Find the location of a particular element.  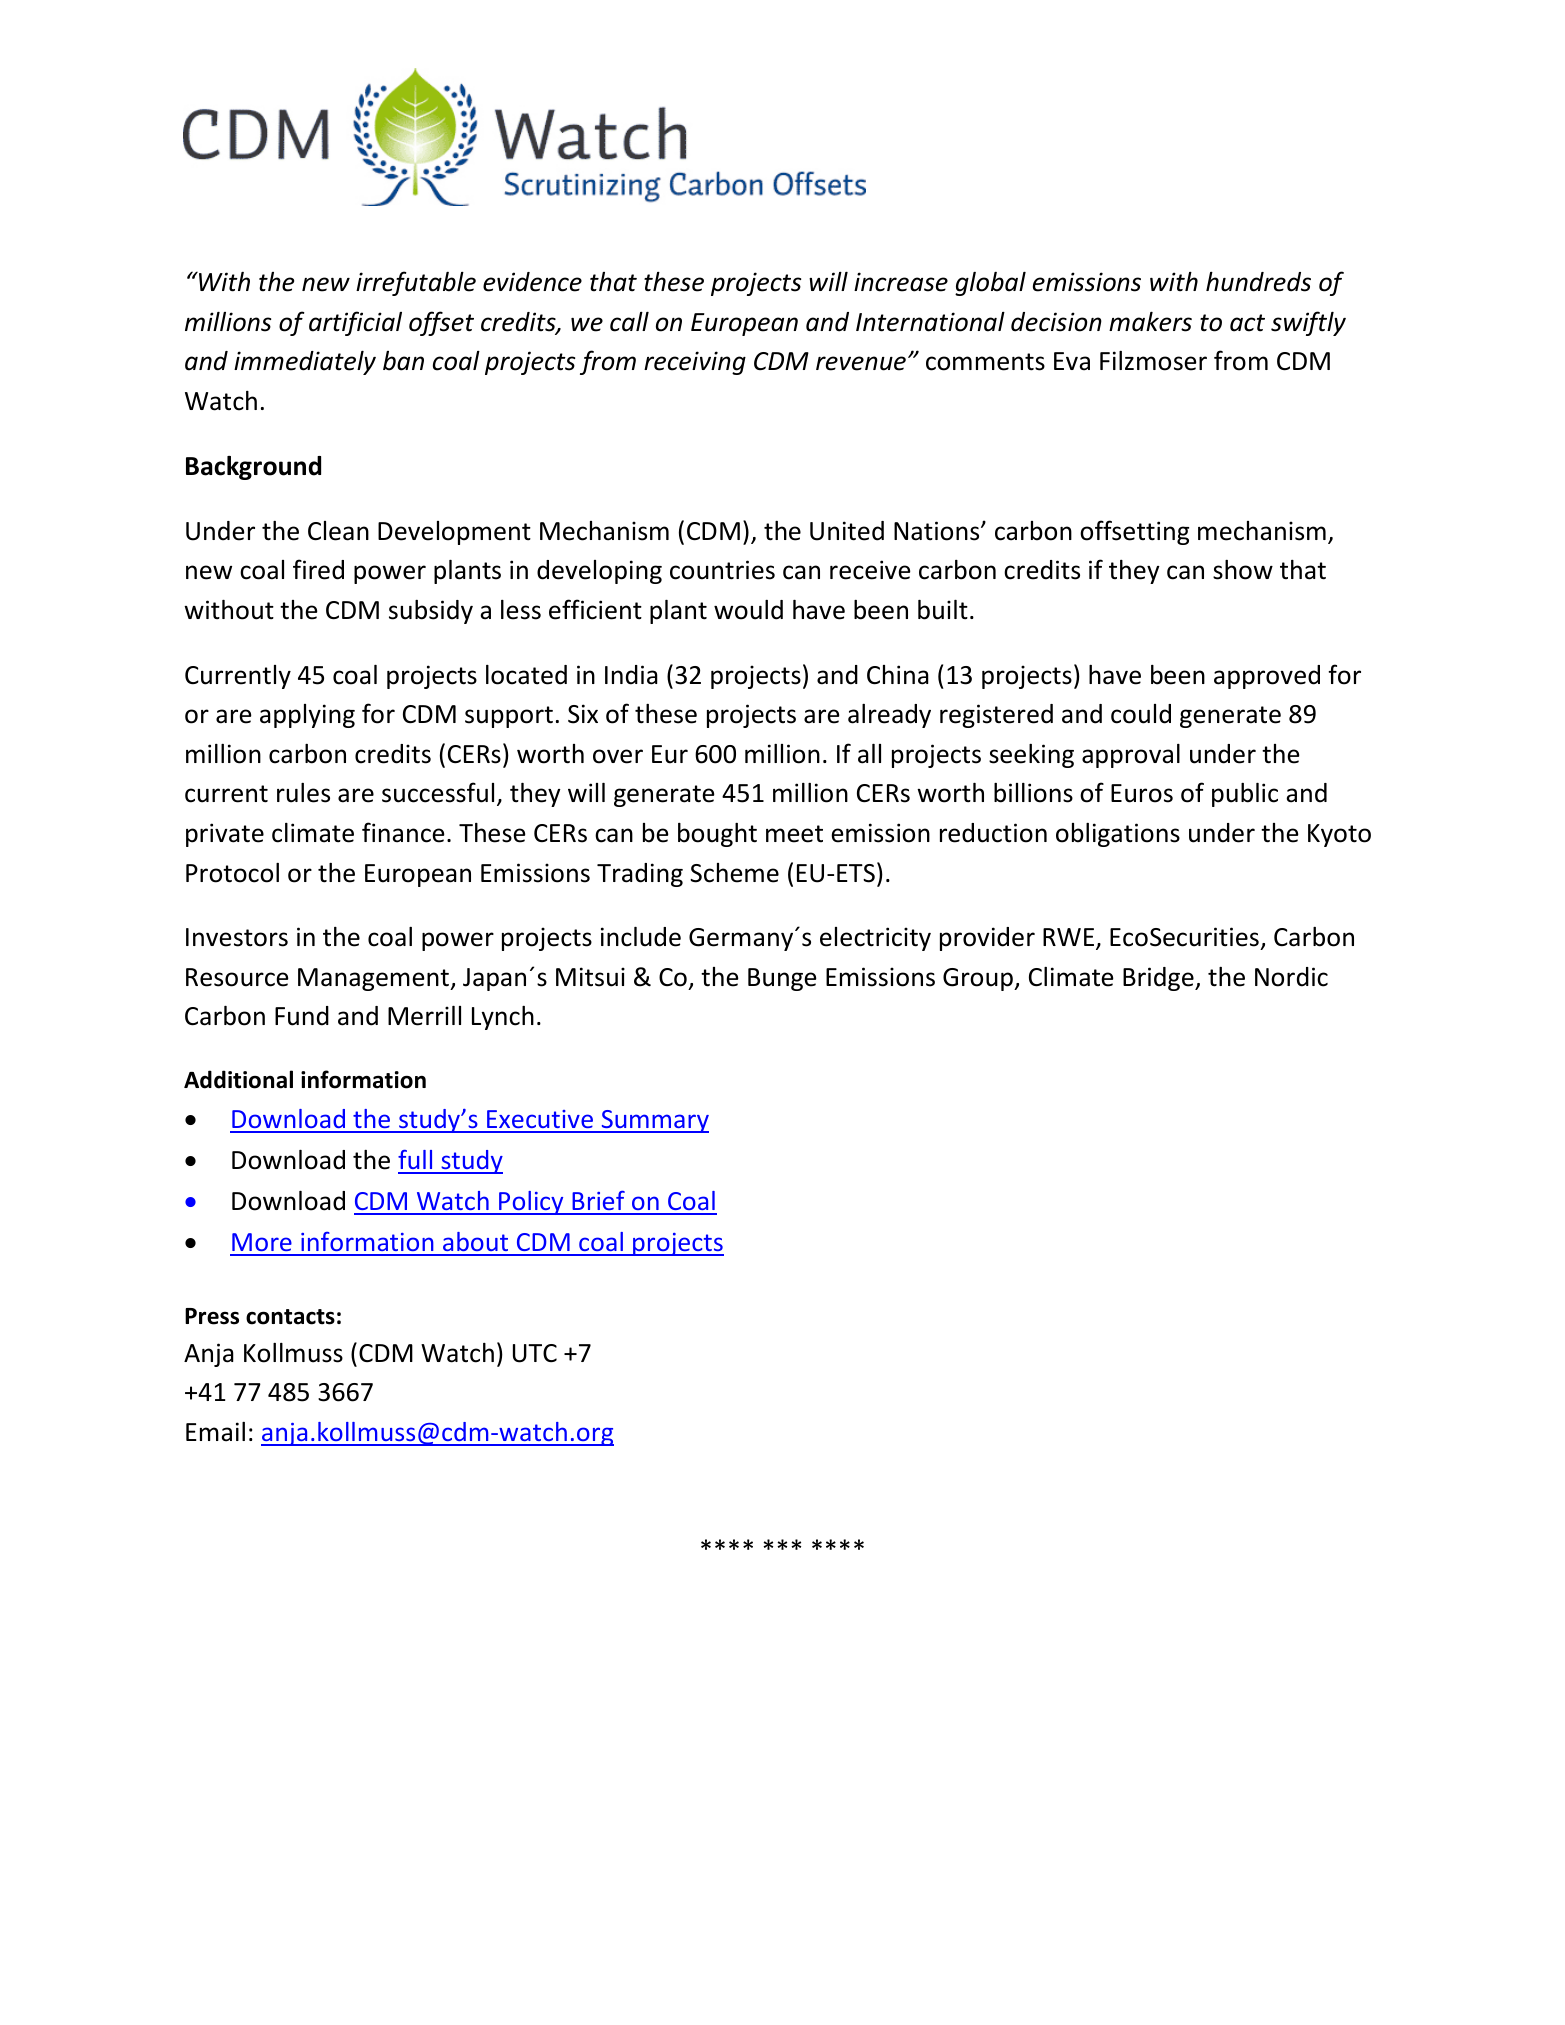

Email is located at coordinates (215, 1432).
